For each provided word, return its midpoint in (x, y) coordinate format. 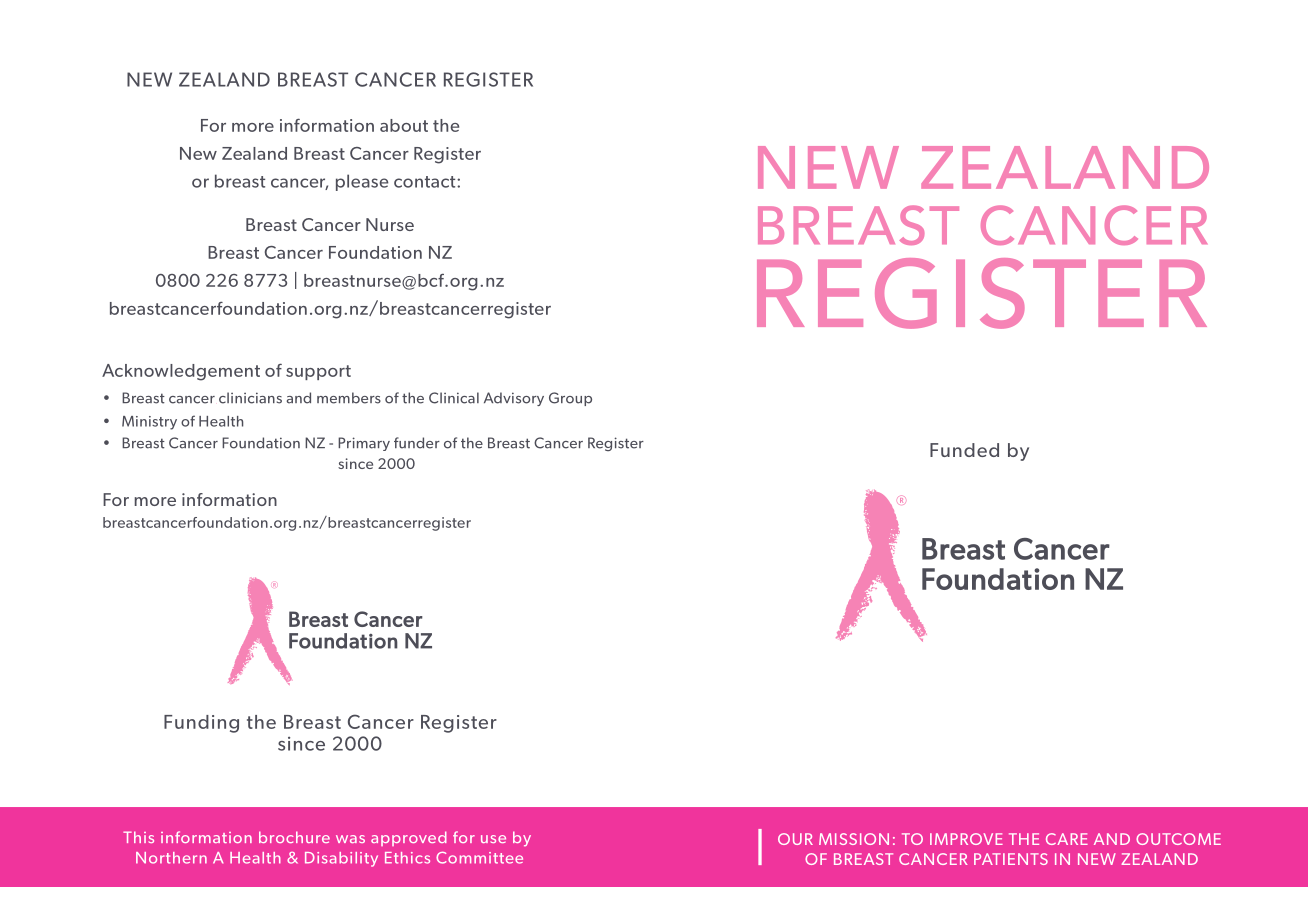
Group (570, 399)
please (362, 182)
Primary (364, 444)
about (404, 125)
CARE (1067, 839)
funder (417, 443)
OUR (795, 839)
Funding (201, 724)
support (318, 372)
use (493, 839)
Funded (964, 450)
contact (426, 182)
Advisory (514, 399)
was (350, 839)
